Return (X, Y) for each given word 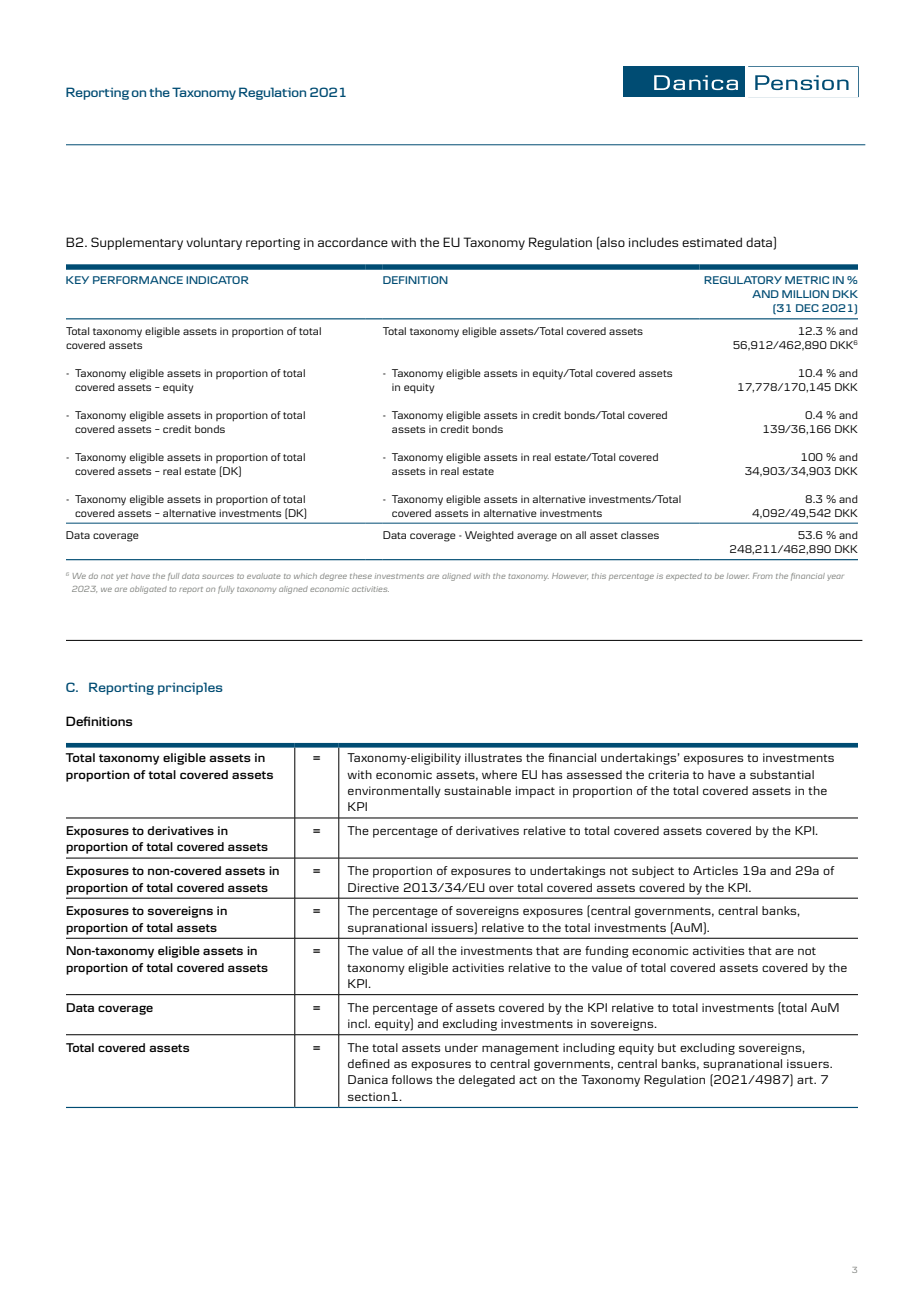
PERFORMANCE (138, 280)
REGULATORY (743, 280)
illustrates (493, 757)
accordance (353, 242)
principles (190, 688)
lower (738, 576)
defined (369, 1063)
